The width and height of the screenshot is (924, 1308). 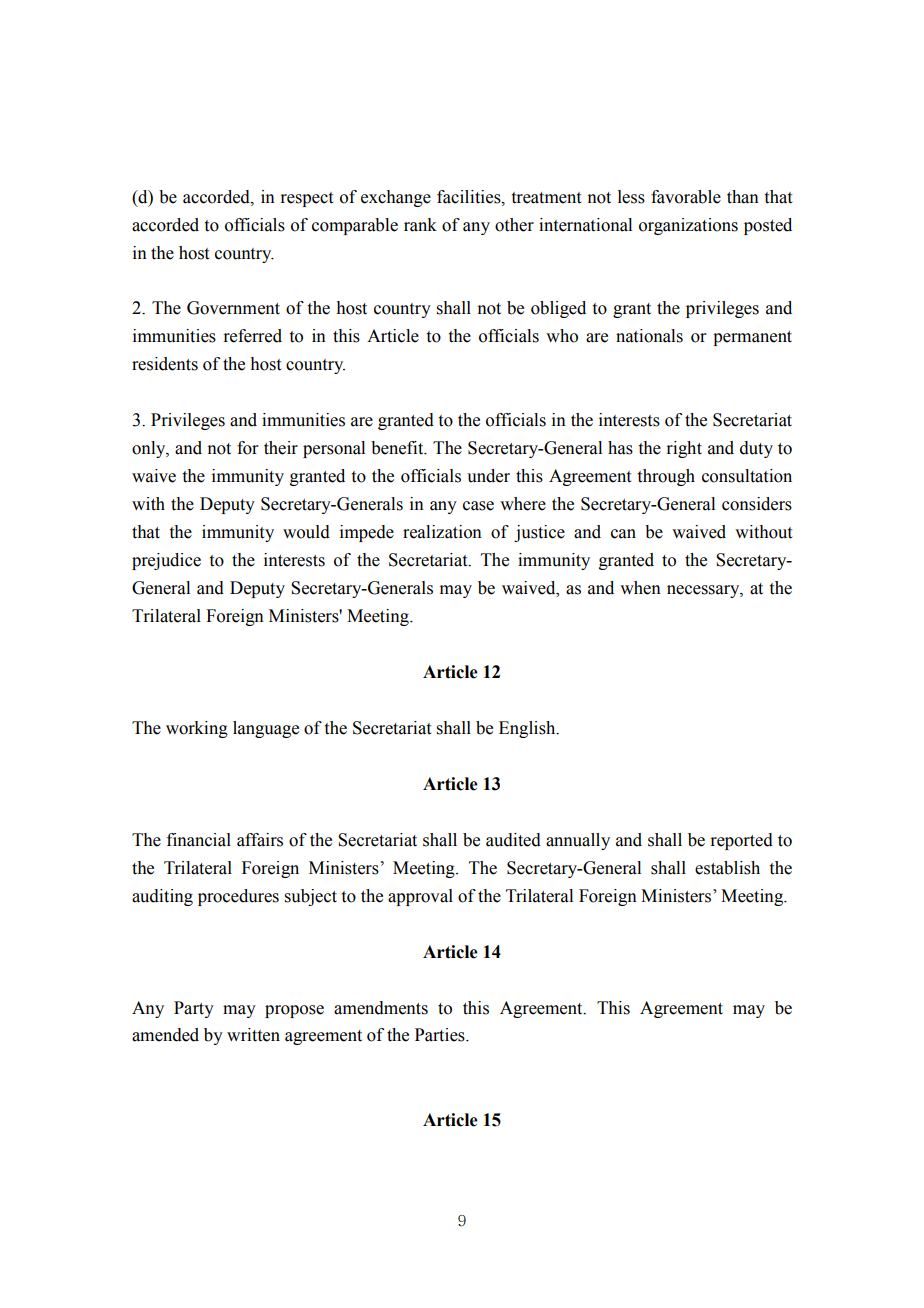 I want to click on prejudice, so click(x=166, y=561).
